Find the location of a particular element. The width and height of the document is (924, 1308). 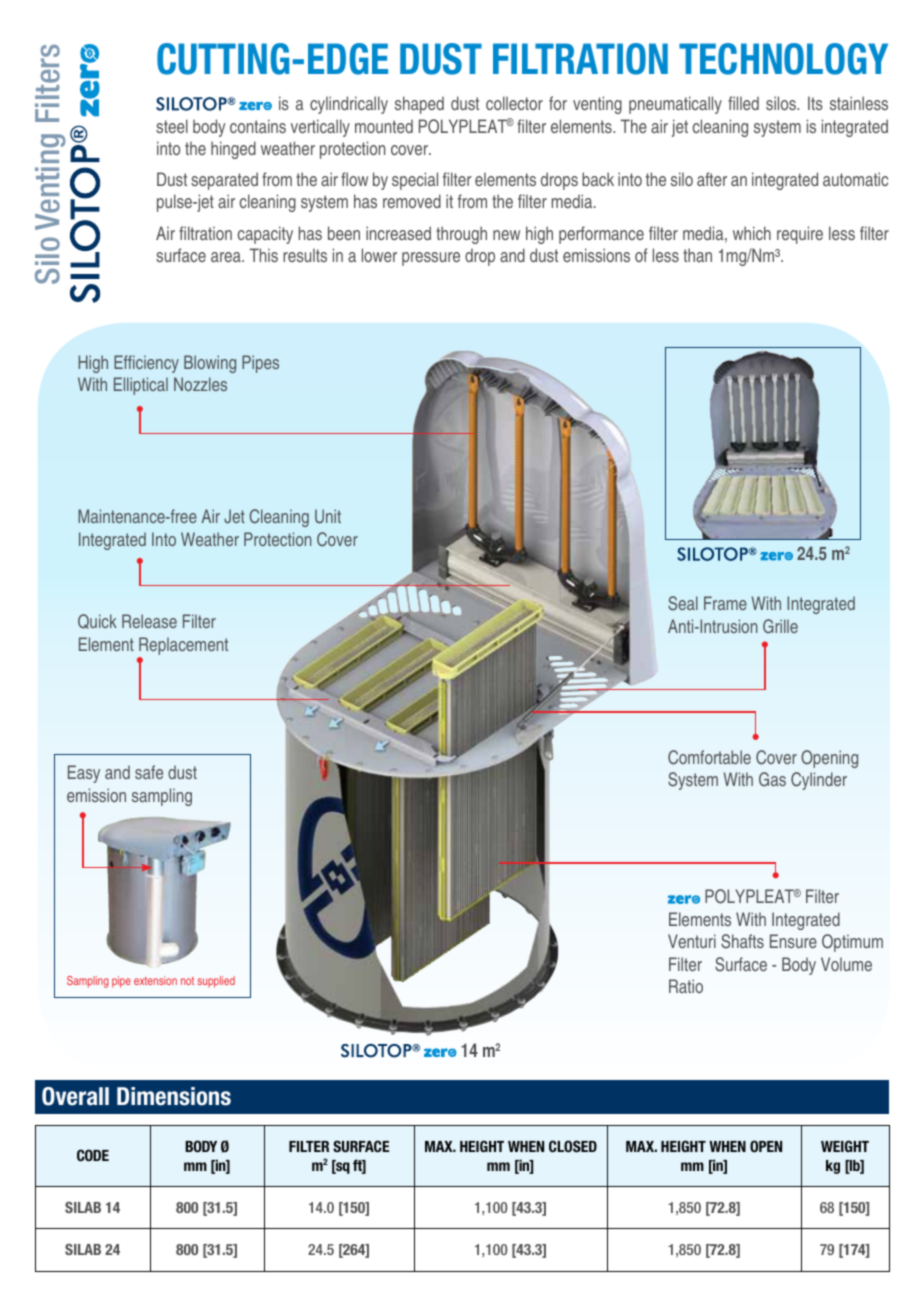

steel is located at coordinates (172, 126).
